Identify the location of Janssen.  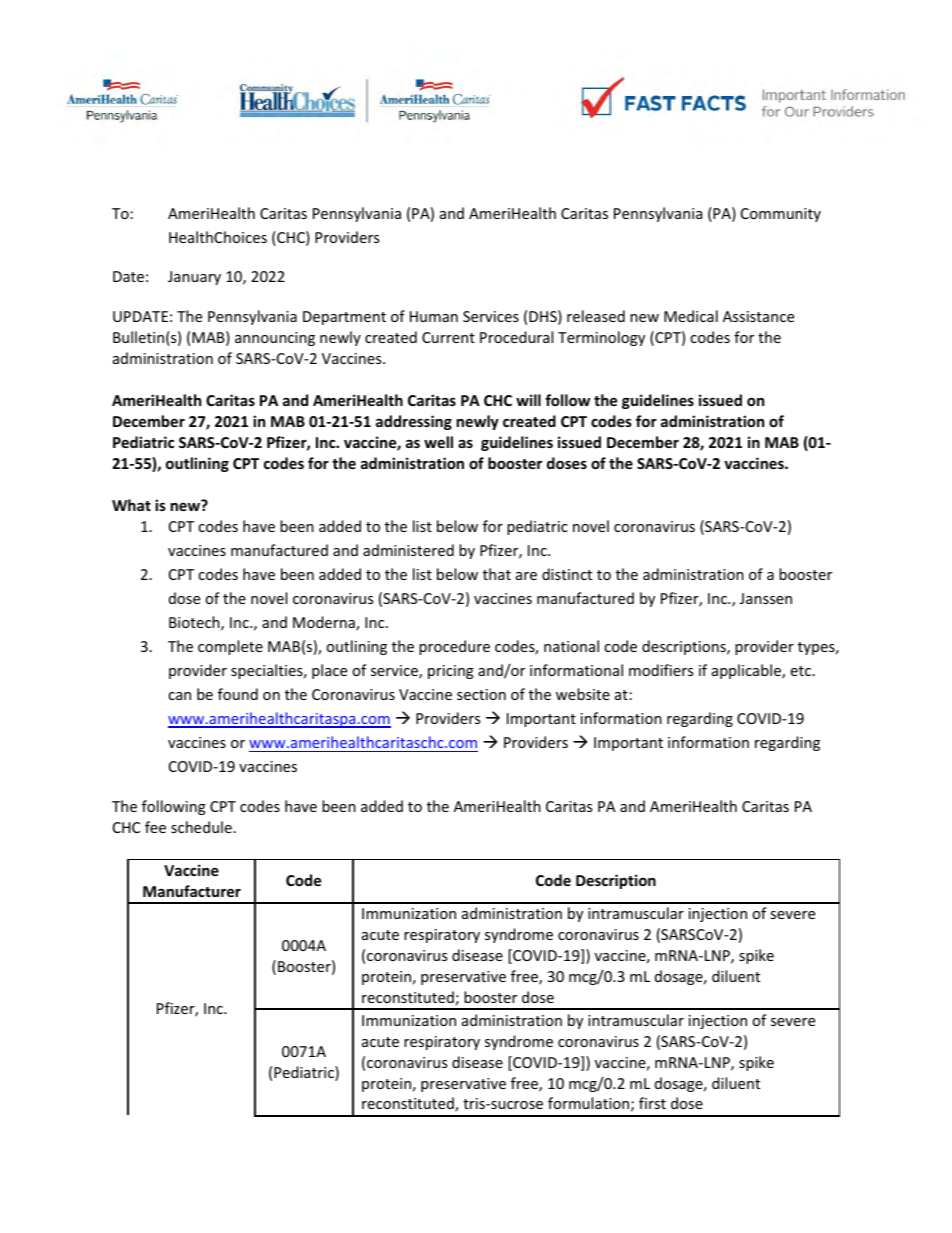
(766, 598).
